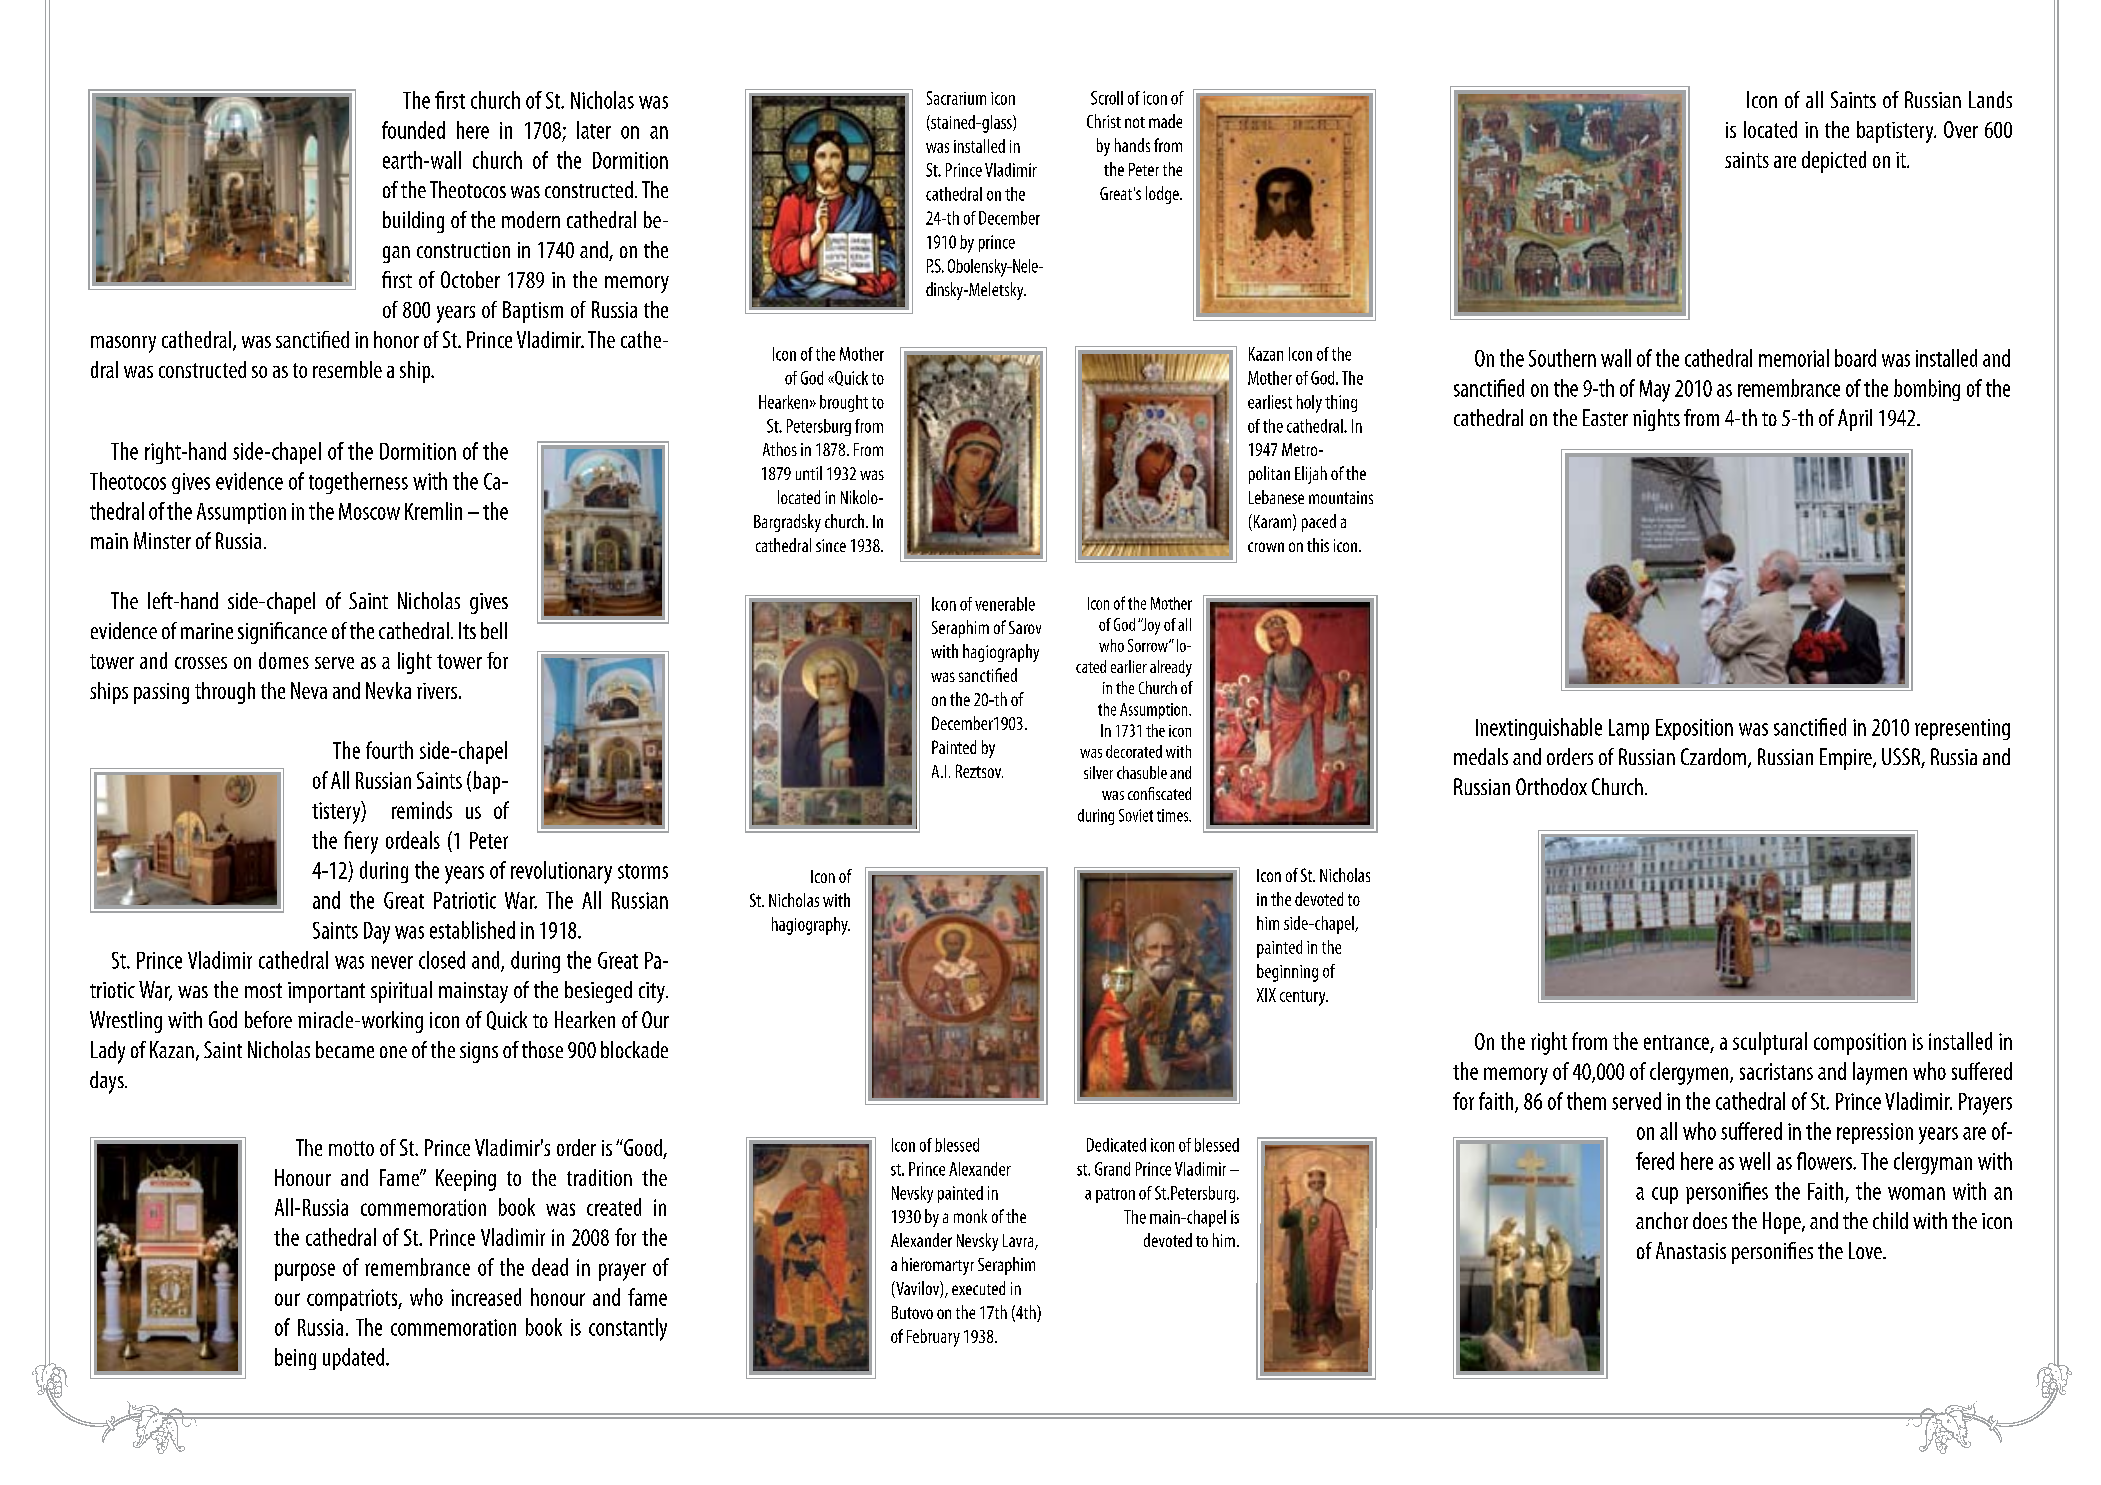 Image resolution: width=2101 pixels, height=1485 pixels. I want to click on important, so click(326, 992).
